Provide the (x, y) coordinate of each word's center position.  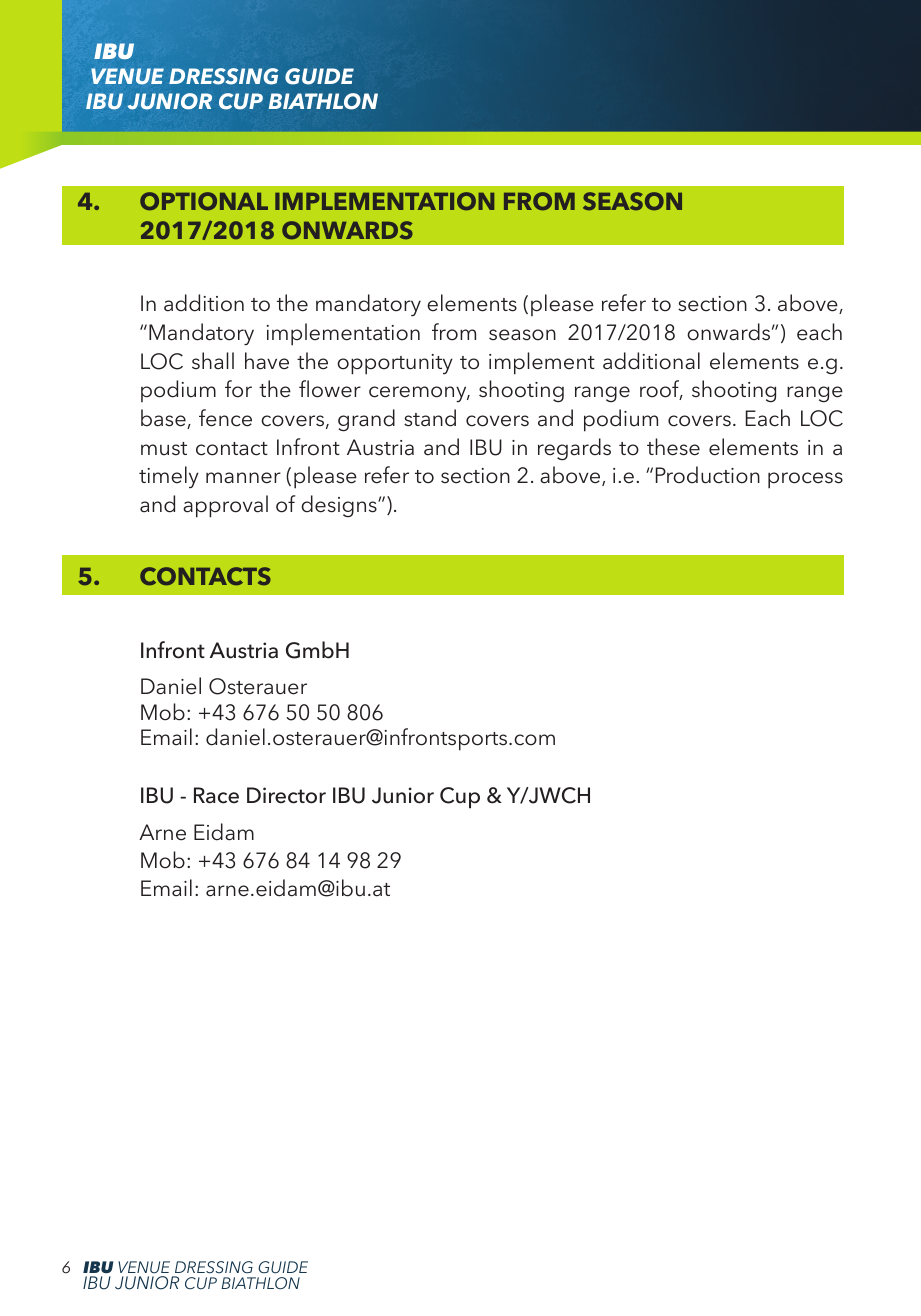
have (267, 361)
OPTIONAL (204, 201)
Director (286, 795)
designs (340, 506)
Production (708, 475)
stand (430, 418)
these (673, 447)
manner (243, 478)
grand (366, 420)
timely (169, 477)
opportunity (395, 364)
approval (225, 506)
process (805, 480)
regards (574, 449)
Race (216, 795)
